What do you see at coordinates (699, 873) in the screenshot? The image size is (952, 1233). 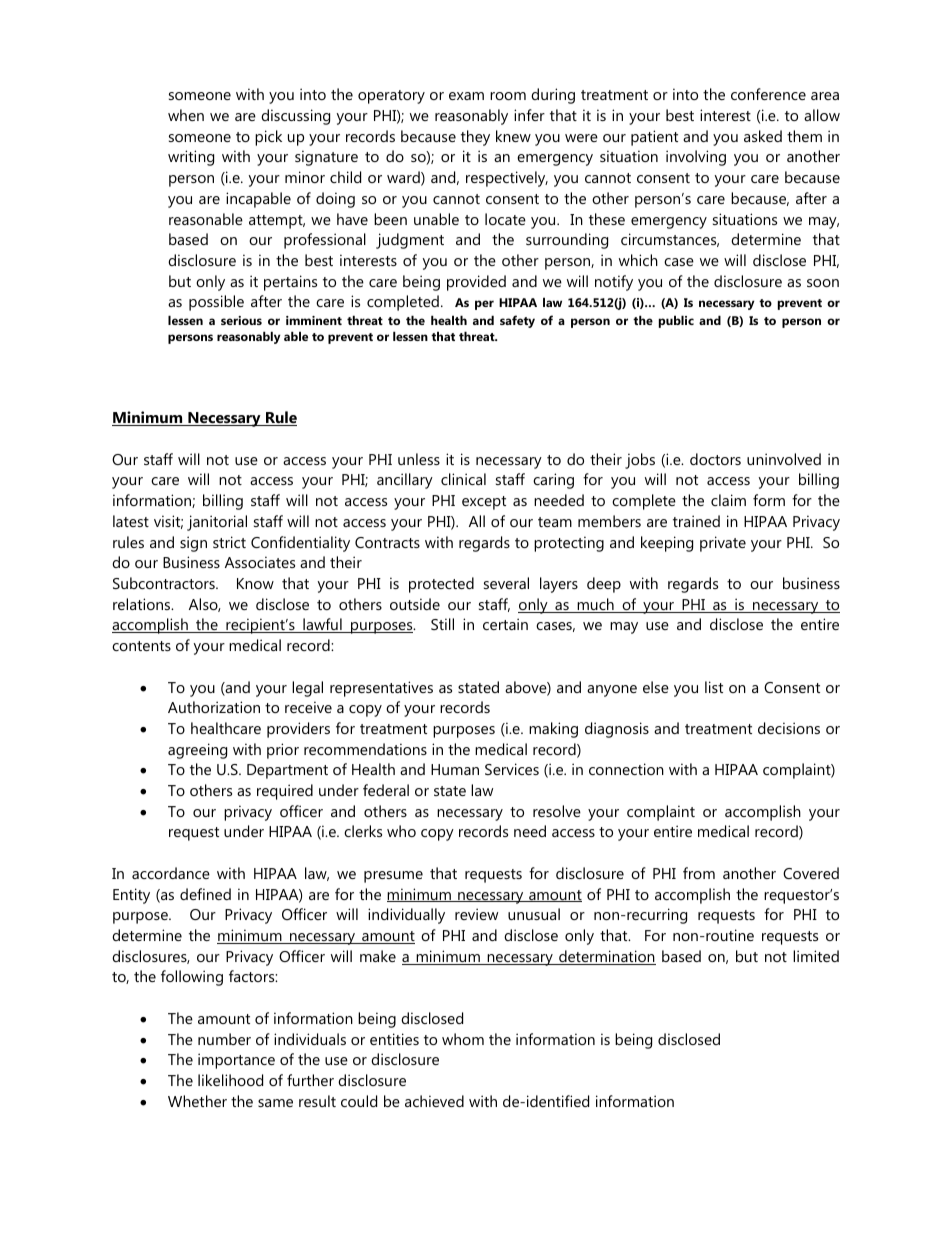 I see `from` at bounding box center [699, 873].
